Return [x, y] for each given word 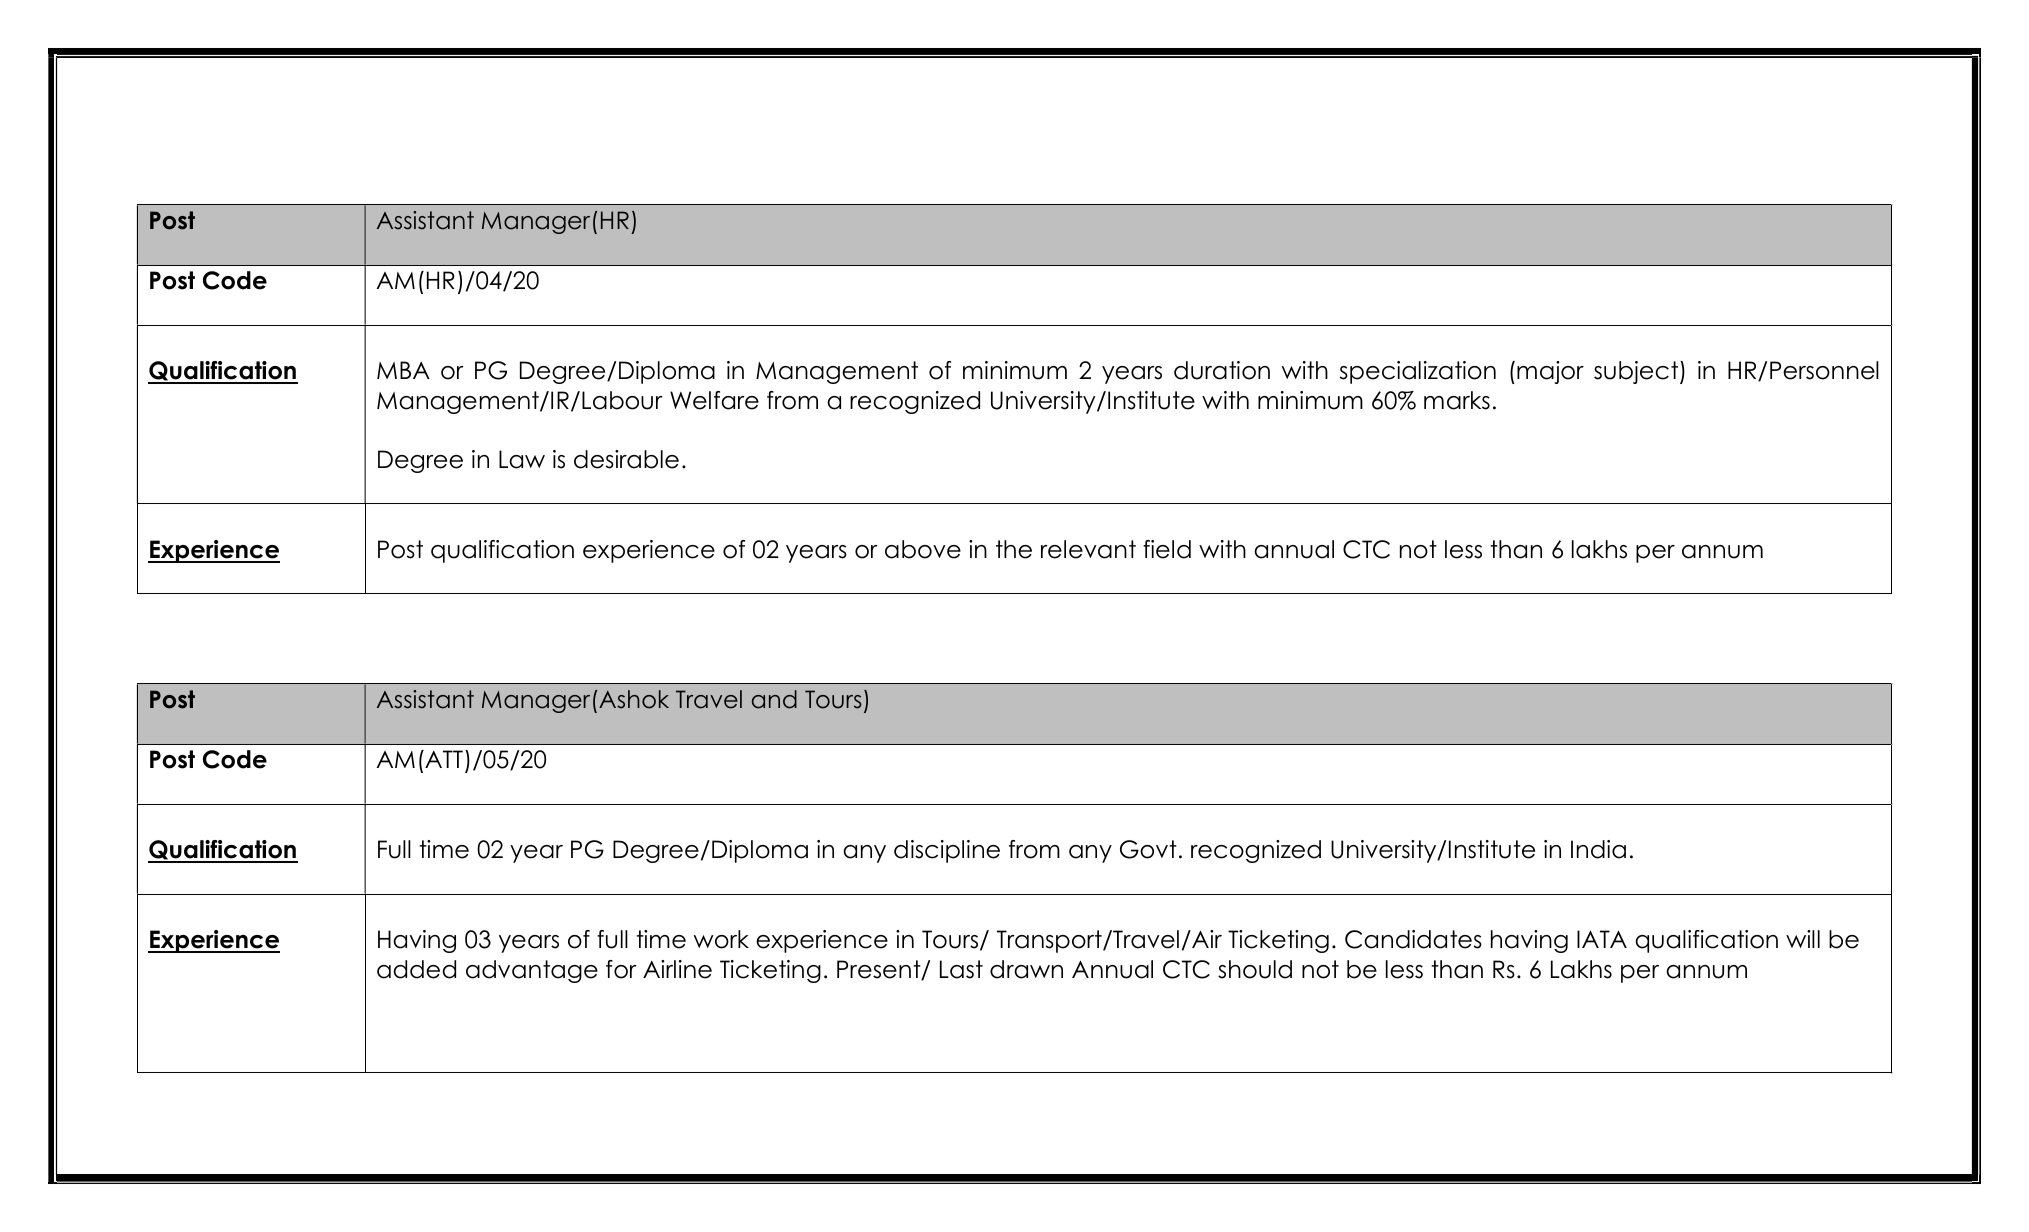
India [1598, 849]
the [1014, 549]
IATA [1602, 939]
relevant [1088, 549]
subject [1637, 372]
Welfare [714, 400]
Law [522, 459]
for [621, 969]
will [1803, 939]
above [923, 549]
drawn [1026, 969]
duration [1222, 370]
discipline [947, 851]
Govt [1148, 849]
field [1167, 549]
